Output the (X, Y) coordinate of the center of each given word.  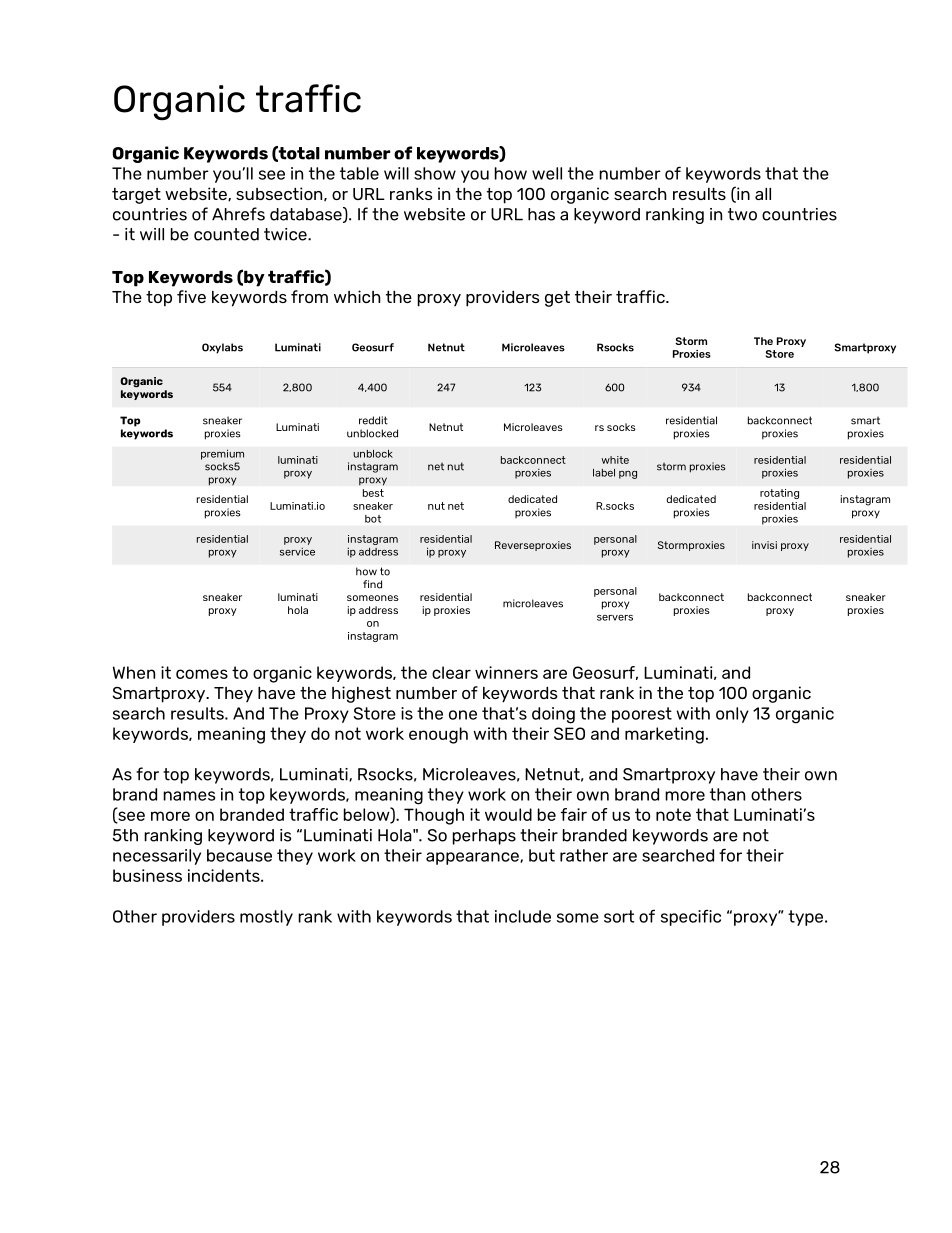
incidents (225, 875)
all (763, 194)
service (297, 551)
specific (691, 917)
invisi (764, 545)
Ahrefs (238, 214)
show (435, 173)
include (523, 916)
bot (373, 519)
